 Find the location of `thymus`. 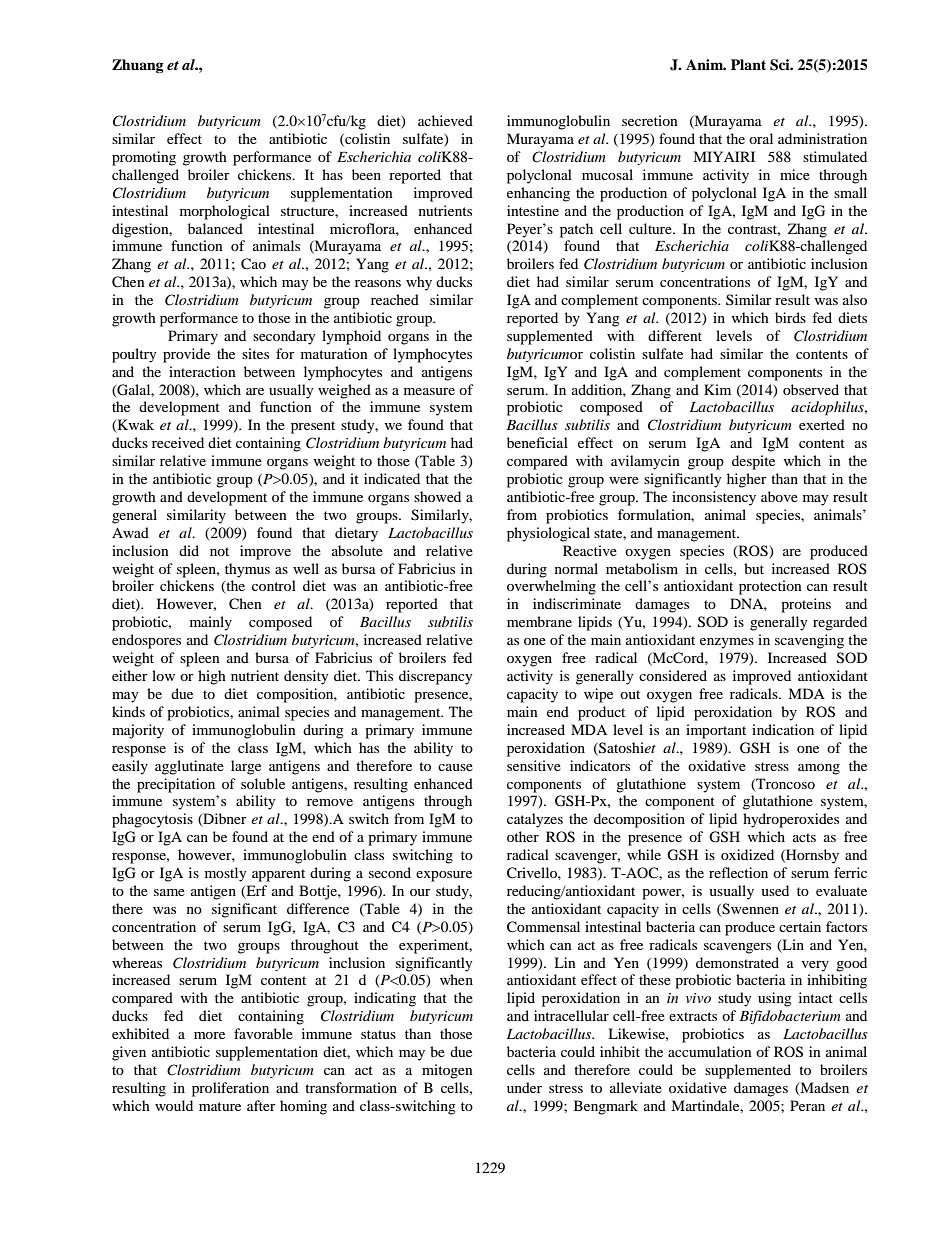

thymus is located at coordinates (247, 570).
